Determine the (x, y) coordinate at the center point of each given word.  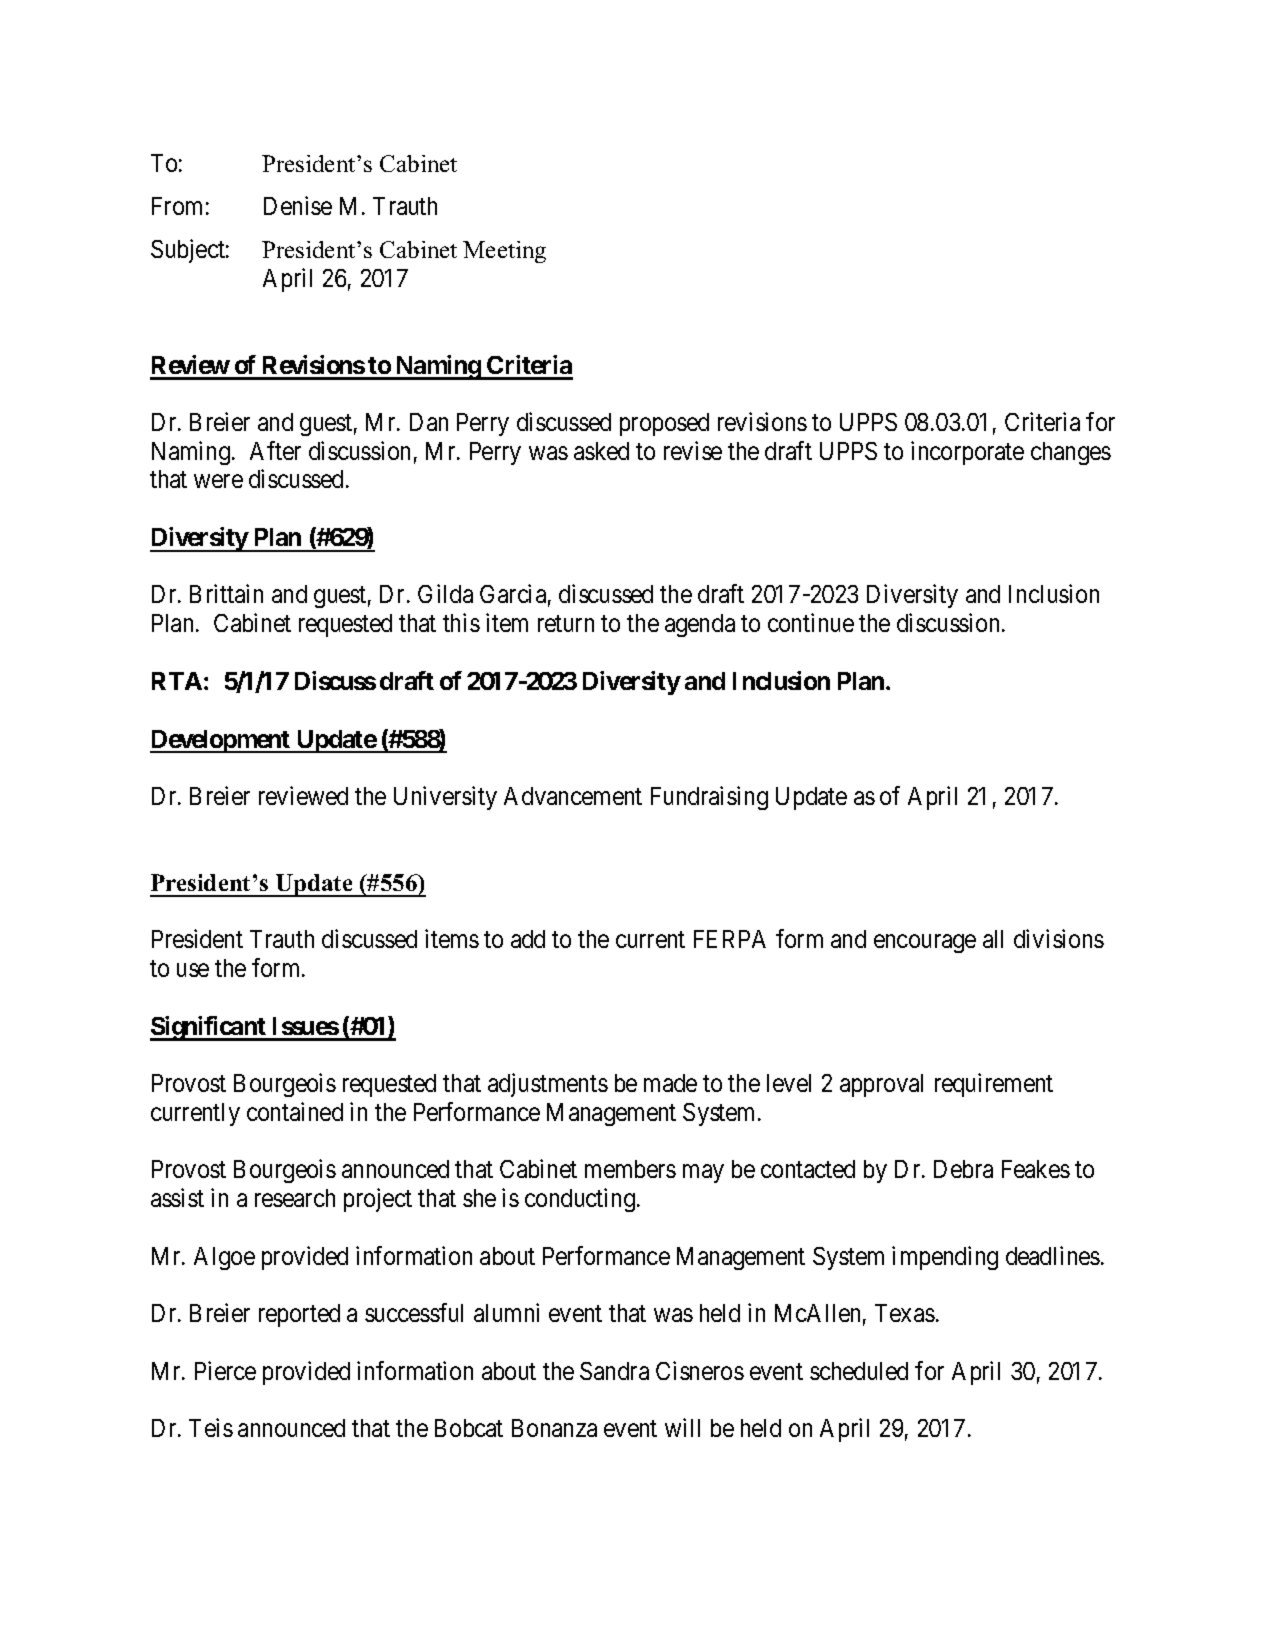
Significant (209, 1028)
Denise (298, 205)
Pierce (225, 1370)
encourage (925, 944)
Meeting (504, 252)
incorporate (967, 453)
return (566, 624)
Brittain (226, 593)
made (670, 1083)
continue (811, 622)
